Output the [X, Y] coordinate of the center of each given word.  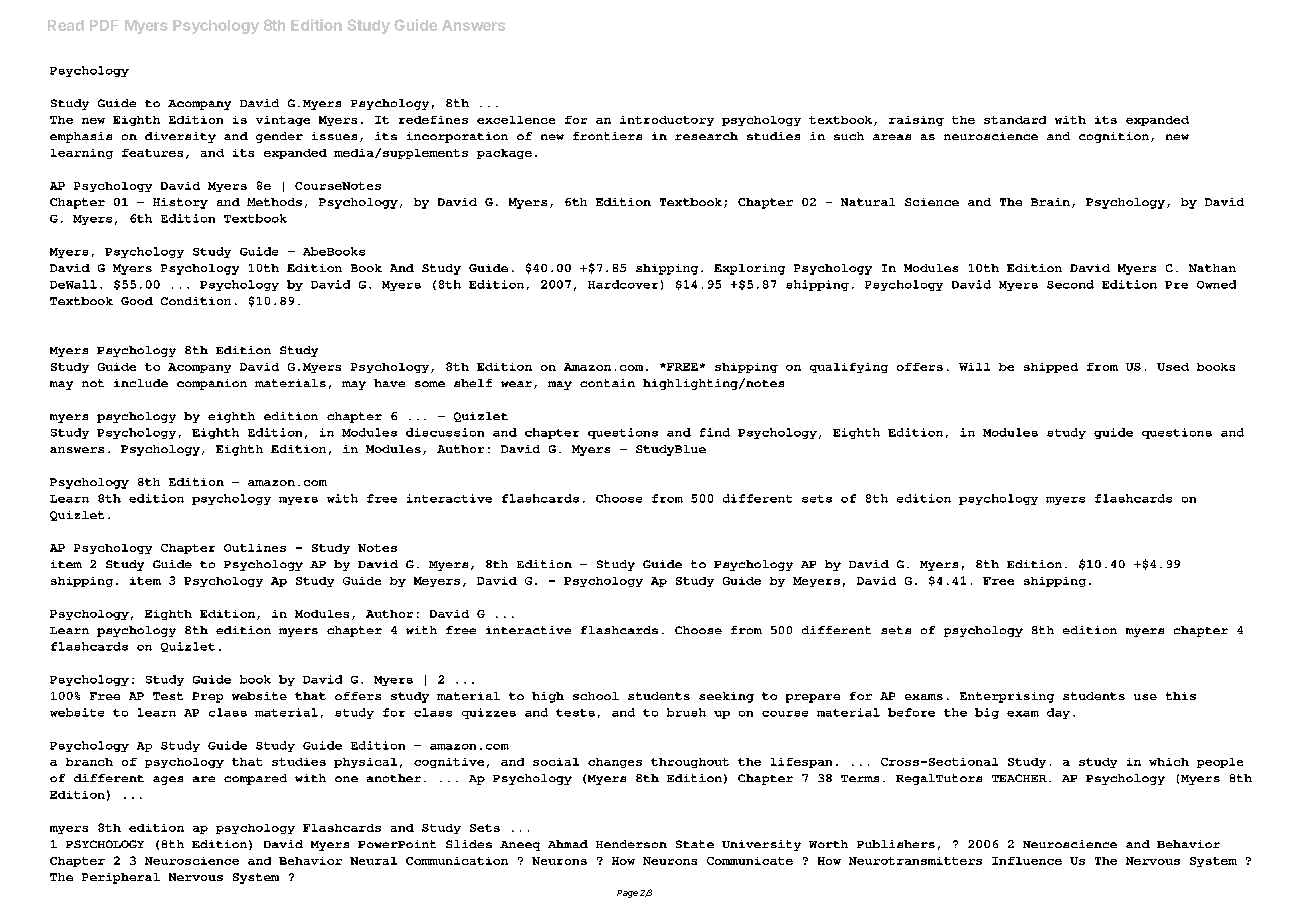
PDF [104, 25]
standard [1015, 120]
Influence [1027, 861]
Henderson [631, 844]
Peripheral [121, 878]
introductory [667, 121]
